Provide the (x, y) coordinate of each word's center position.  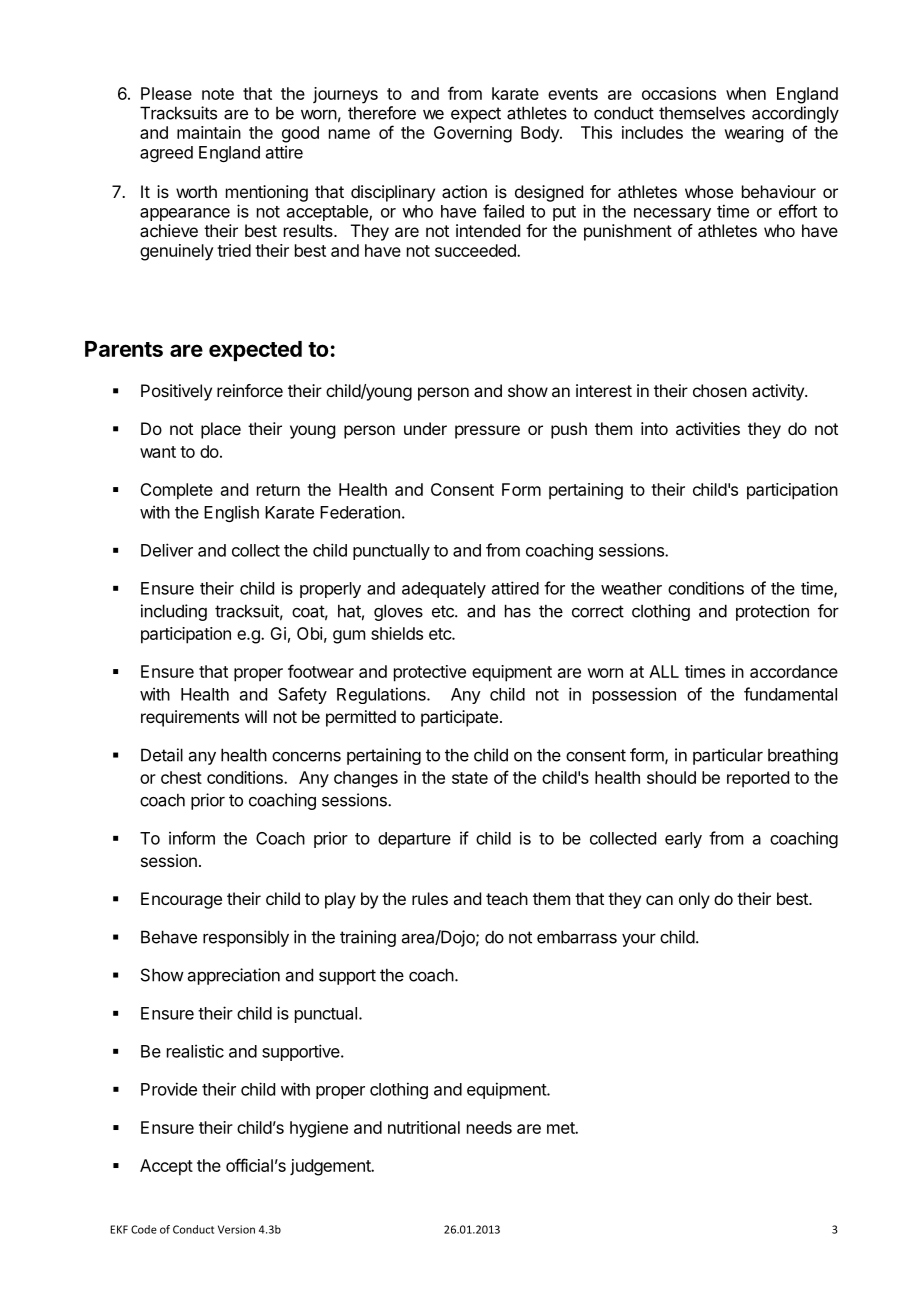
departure (414, 840)
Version (236, 1229)
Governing (473, 134)
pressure (487, 432)
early (683, 840)
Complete (176, 491)
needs (489, 1127)
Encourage (181, 900)
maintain (209, 132)
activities (708, 428)
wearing (753, 134)
